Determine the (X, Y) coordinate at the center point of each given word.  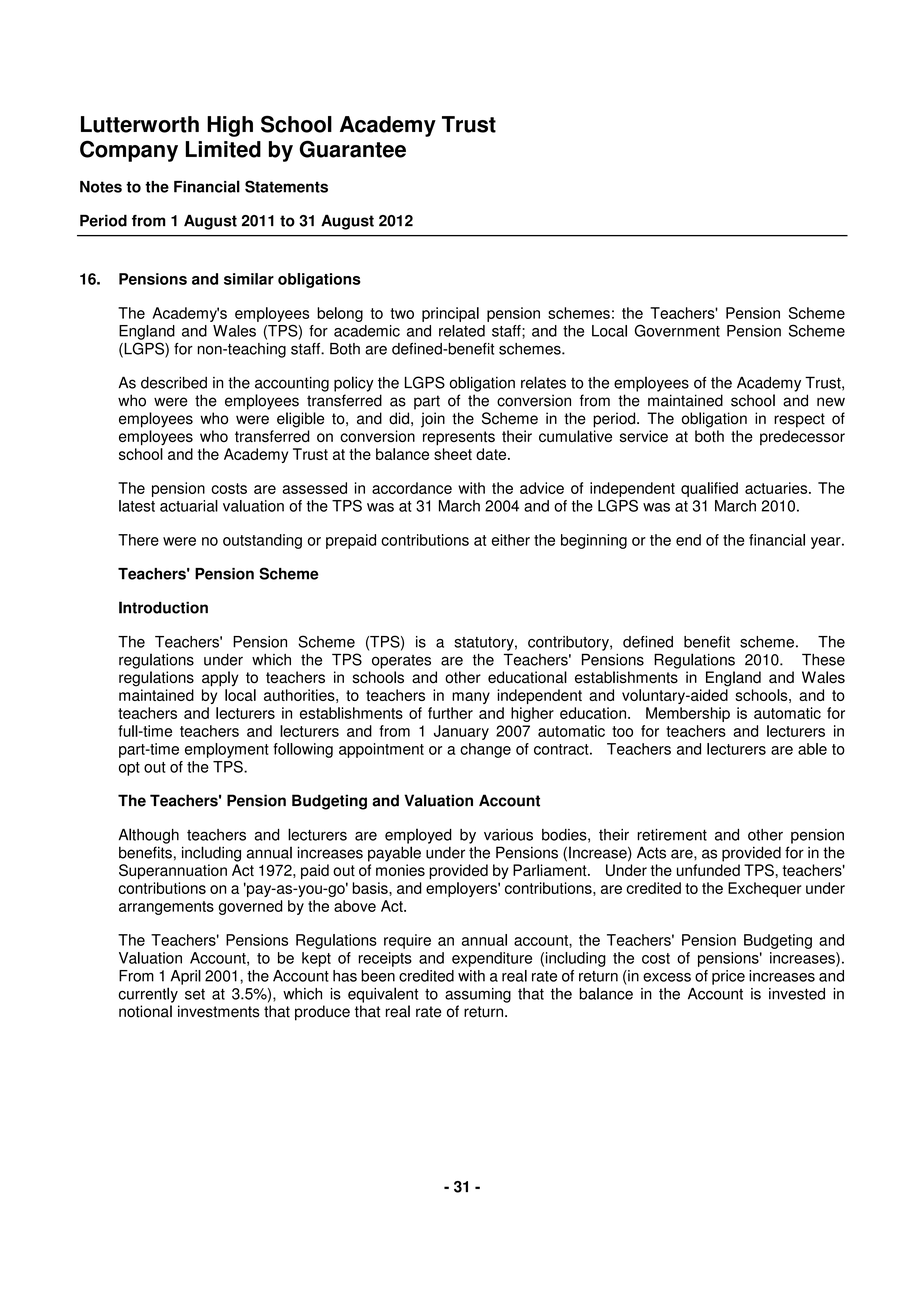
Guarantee (352, 149)
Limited (223, 149)
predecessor (802, 437)
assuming (478, 995)
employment (227, 750)
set (195, 994)
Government (677, 330)
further (450, 713)
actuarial (189, 506)
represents (459, 438)
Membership (688, 714)
